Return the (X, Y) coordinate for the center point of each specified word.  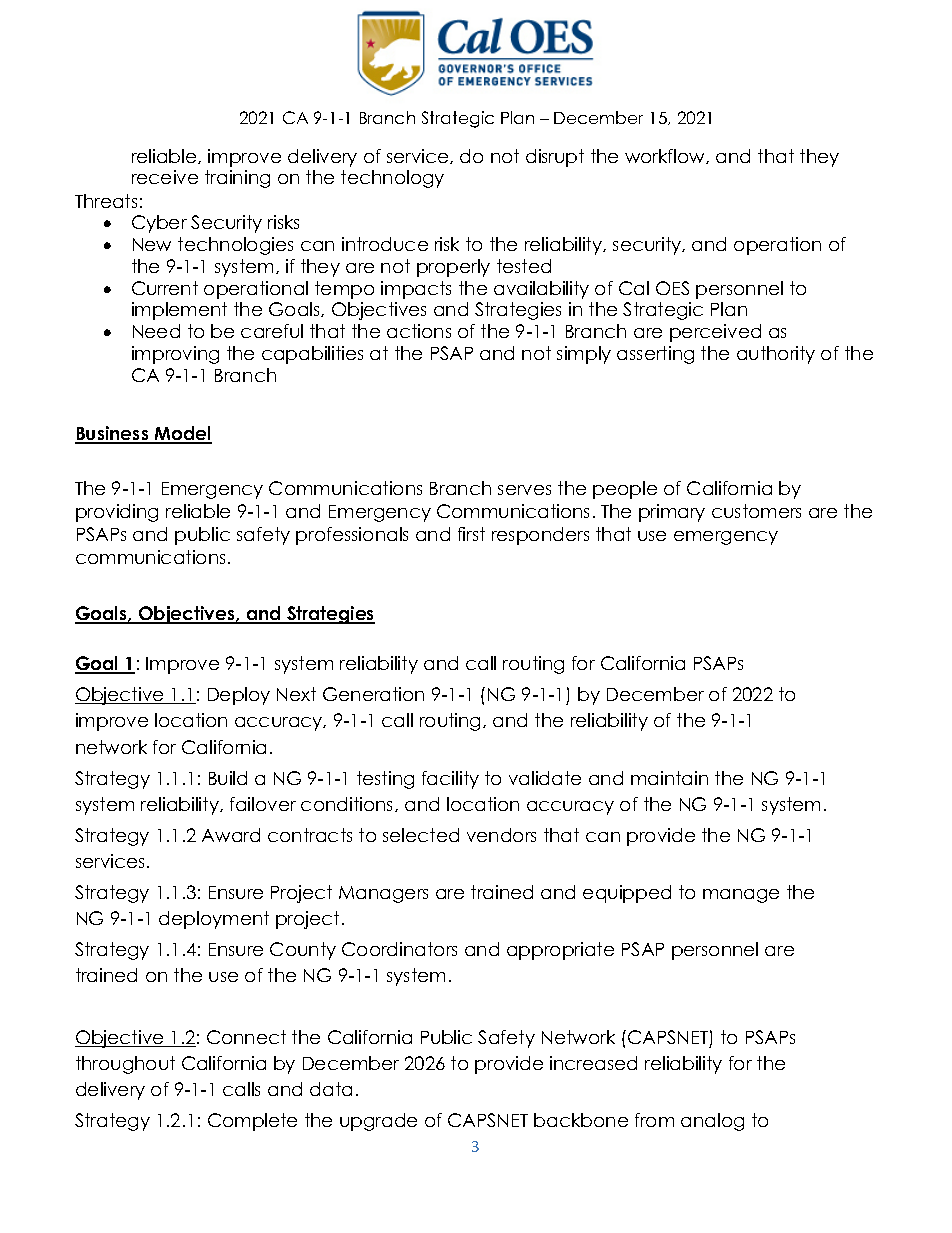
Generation (373, 694)
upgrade (378, 1122)
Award (231, 835)
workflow (666, 156)
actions (419, 331)
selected (421, 835)
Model (182, 434)
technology (392, 179)
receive (165, 177)
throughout (125, 1065)
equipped (627, 894)
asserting (655, 355)
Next (296, 694)
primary (672, 513)
